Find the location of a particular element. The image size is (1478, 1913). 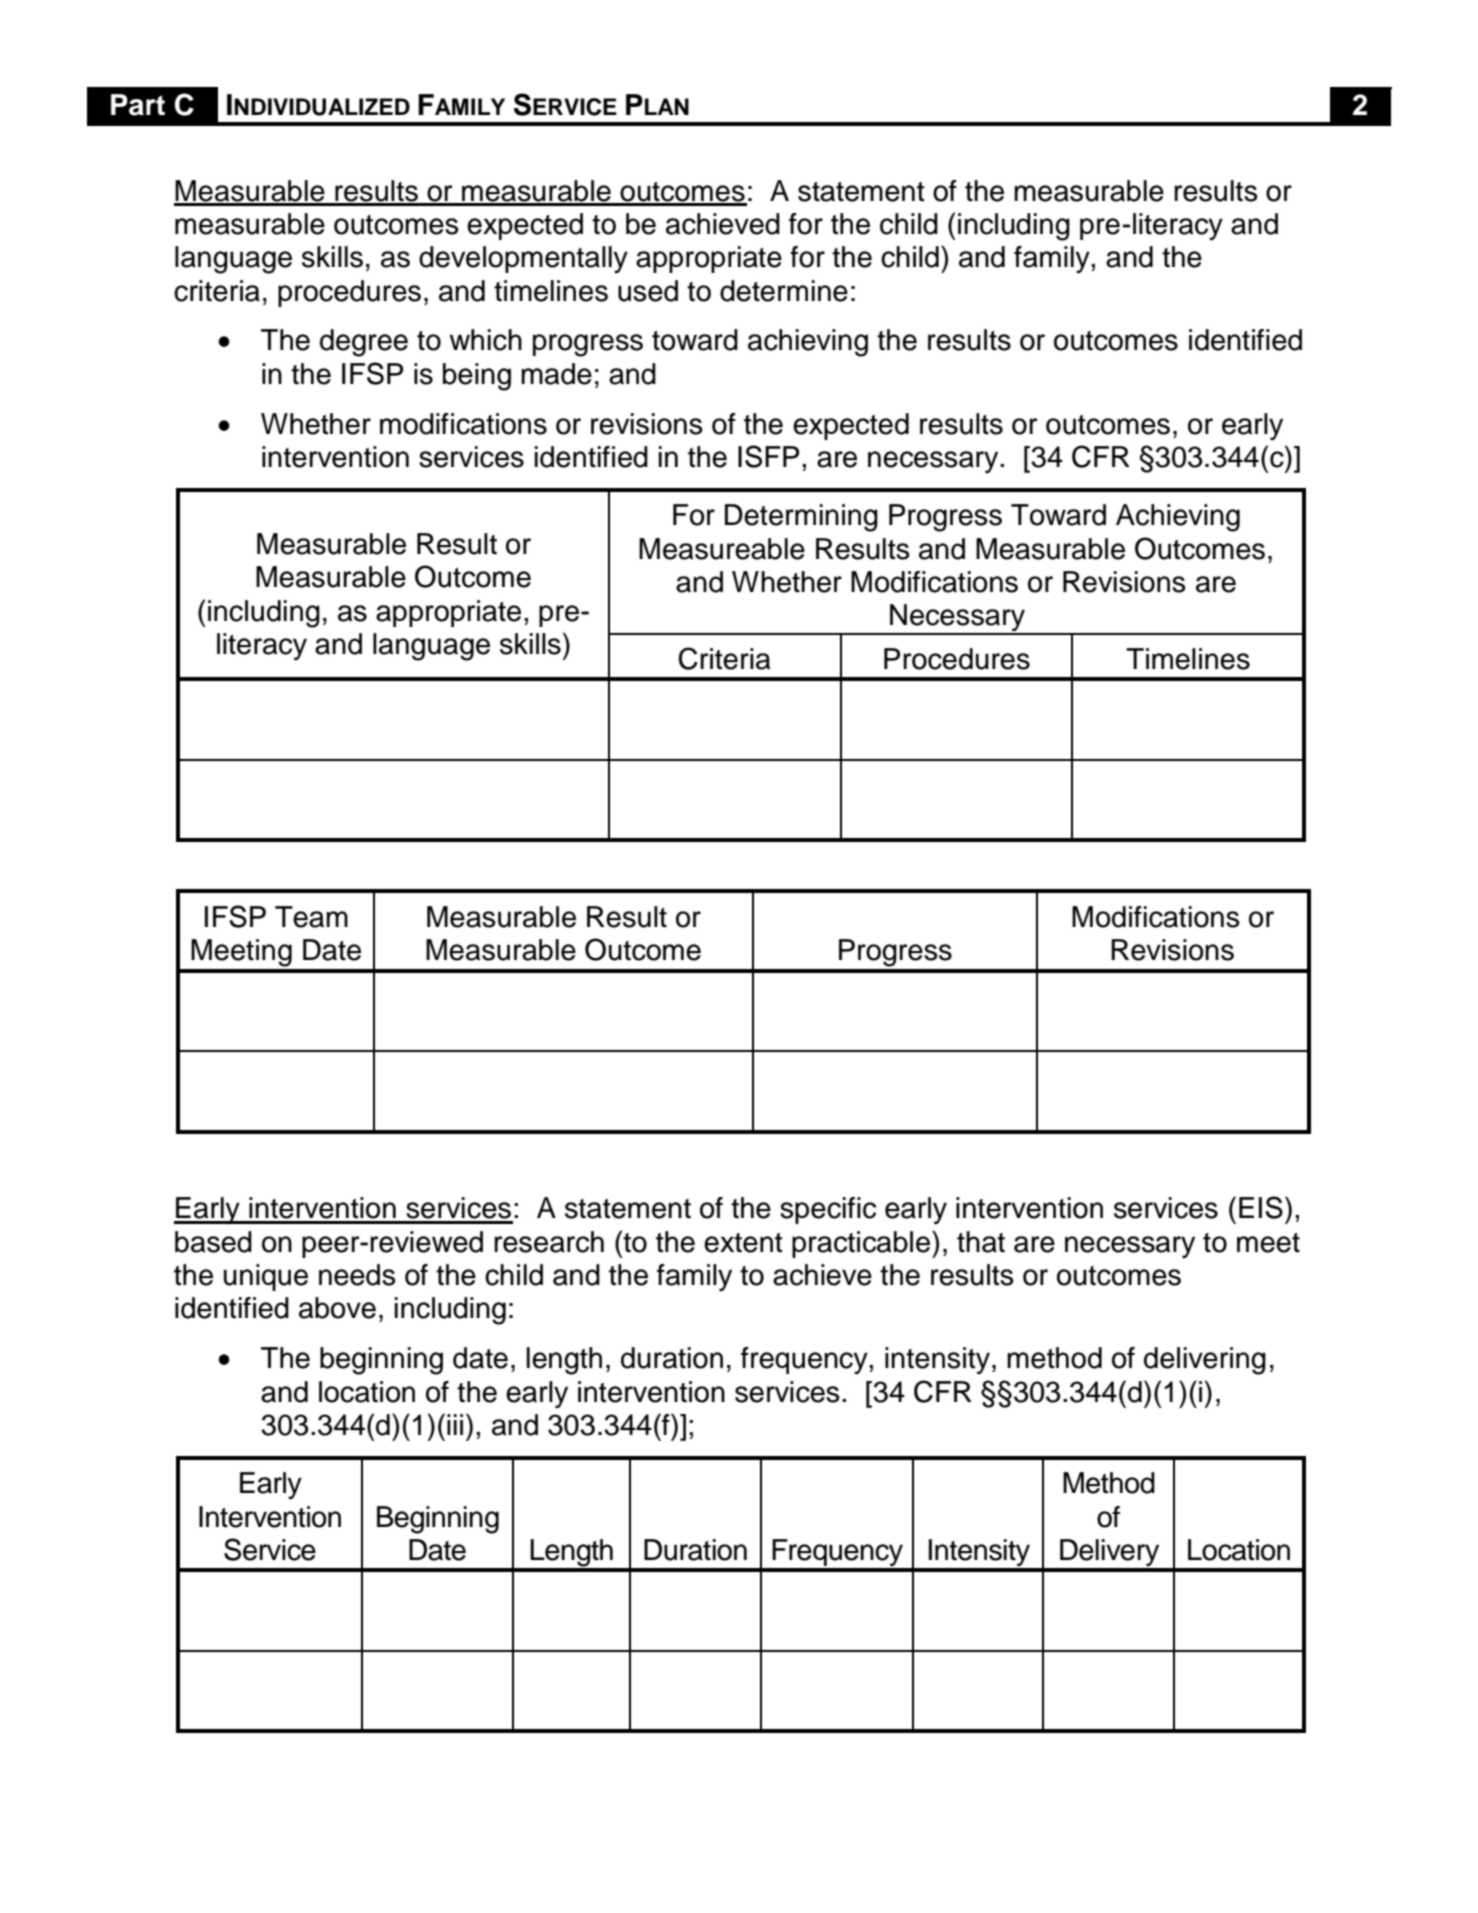

extent is located at coordinates (743, 1243).
